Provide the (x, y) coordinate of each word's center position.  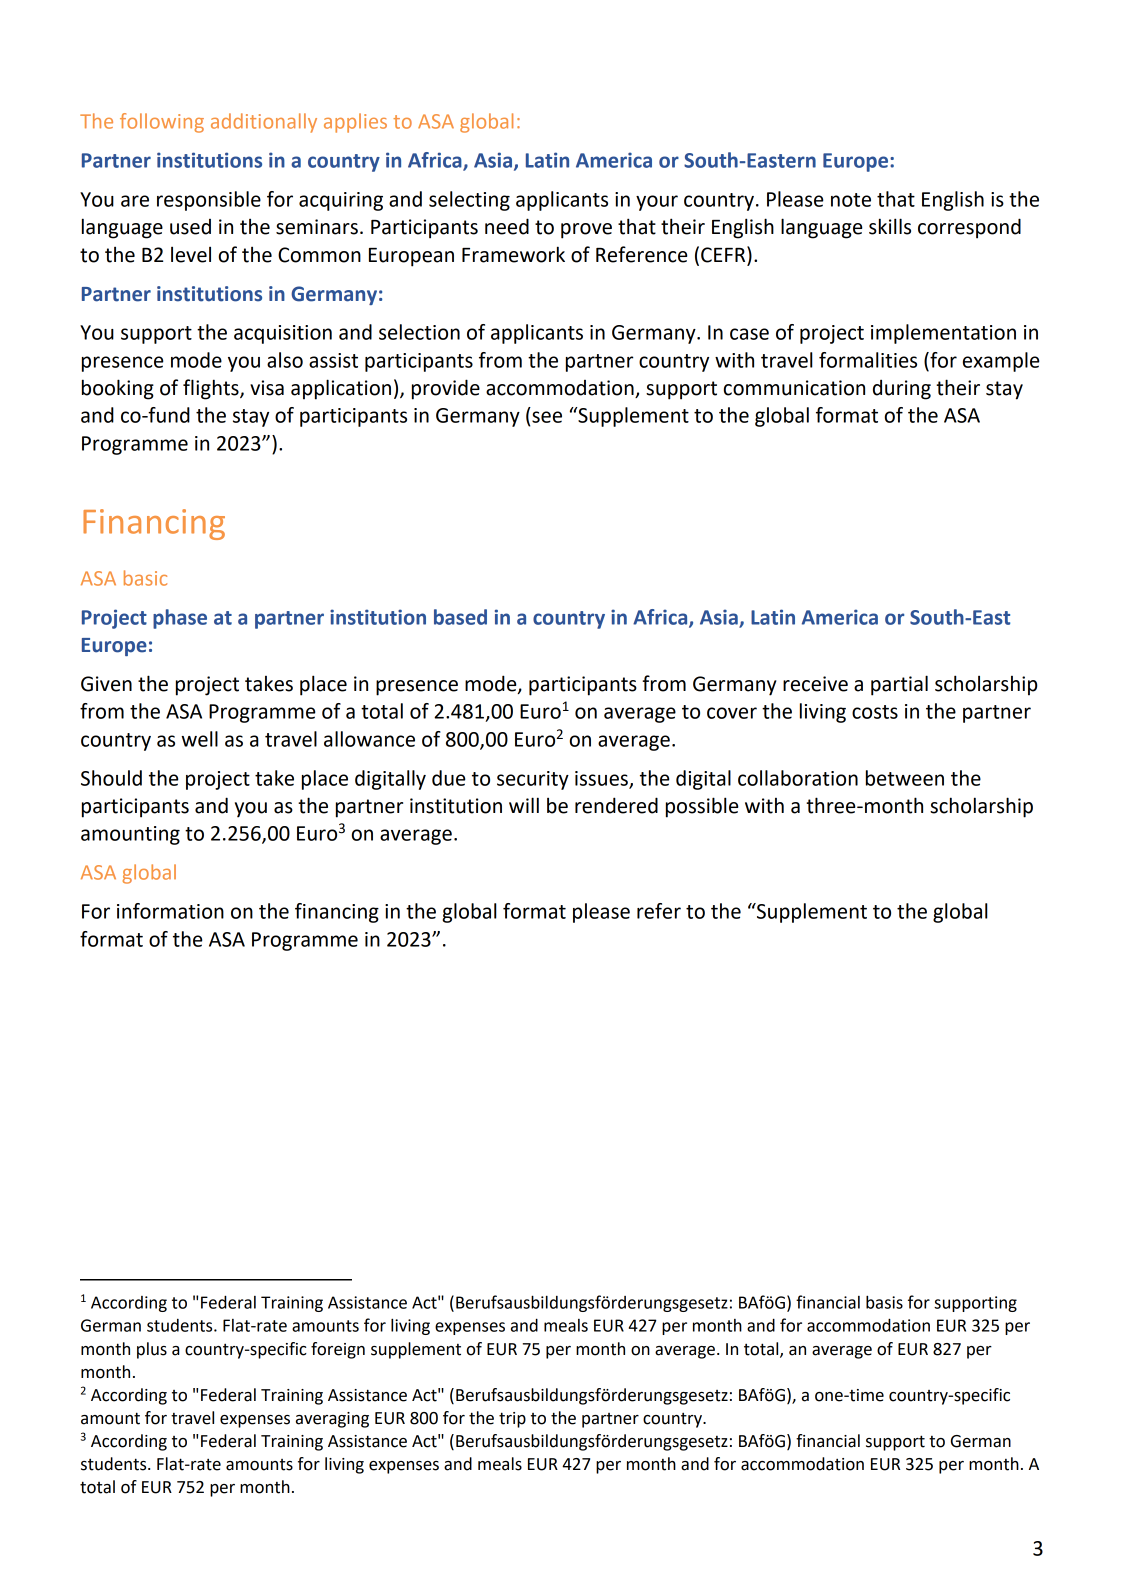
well (199, 739)
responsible (209, 201)
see (547, 417)
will (524, 805)
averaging (332, 1420)
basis (884, 1302)
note (851, 200)
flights (212, 389)
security (533, 780)
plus (152, 1350)
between (905, 778)
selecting (469, 201)
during (902, 390)
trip (512, 1420)
